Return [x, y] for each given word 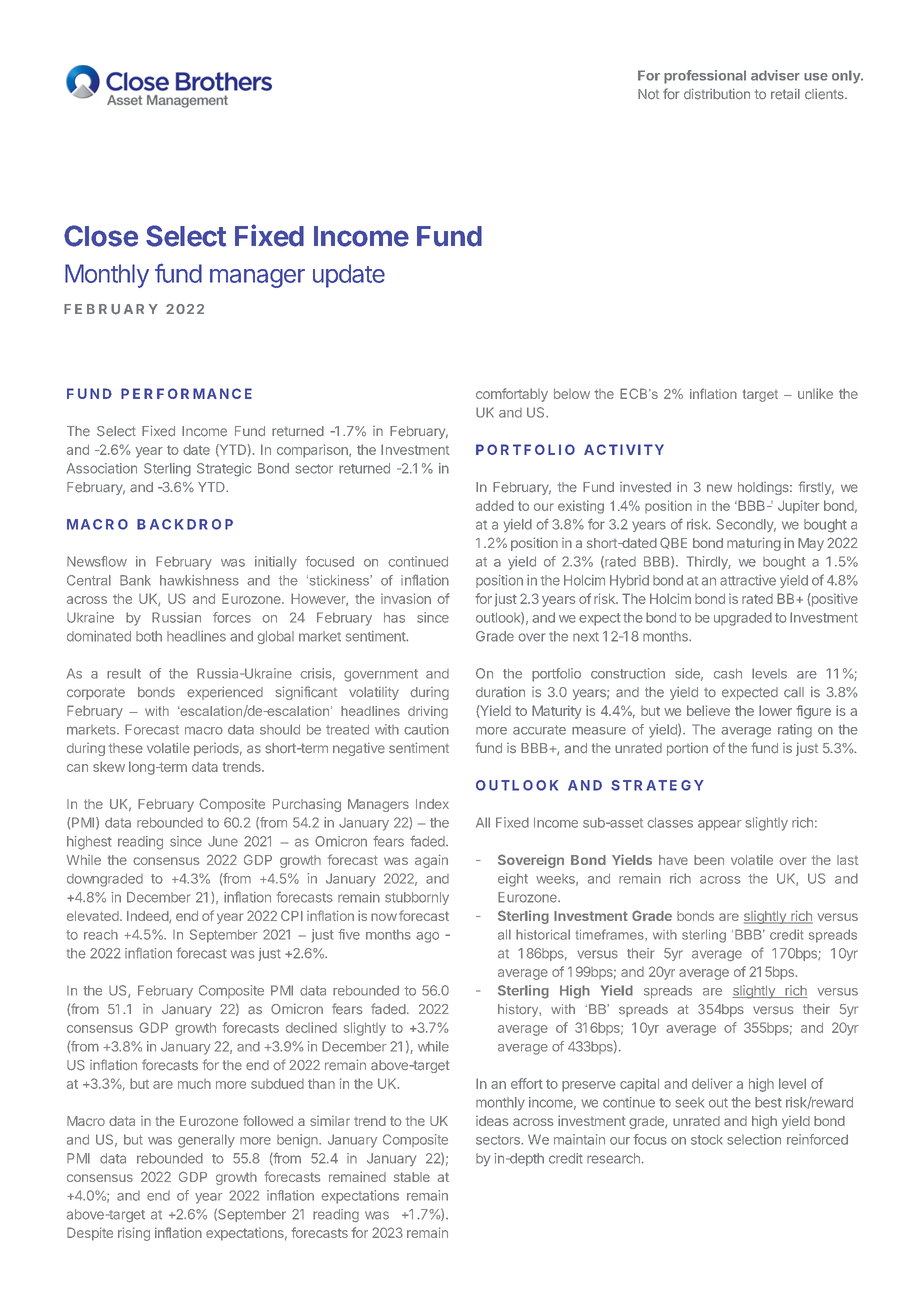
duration [500, 692]
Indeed [148, 917]
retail [785, 94]
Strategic [224, 470]
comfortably [512, 395]
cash [728, 673]
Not [648, 94]
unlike [815, 393]
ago [427, 937]
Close [101, 236]
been [709, 860]
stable [412, 1177]
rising [134, 1234]
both [149, 636]
